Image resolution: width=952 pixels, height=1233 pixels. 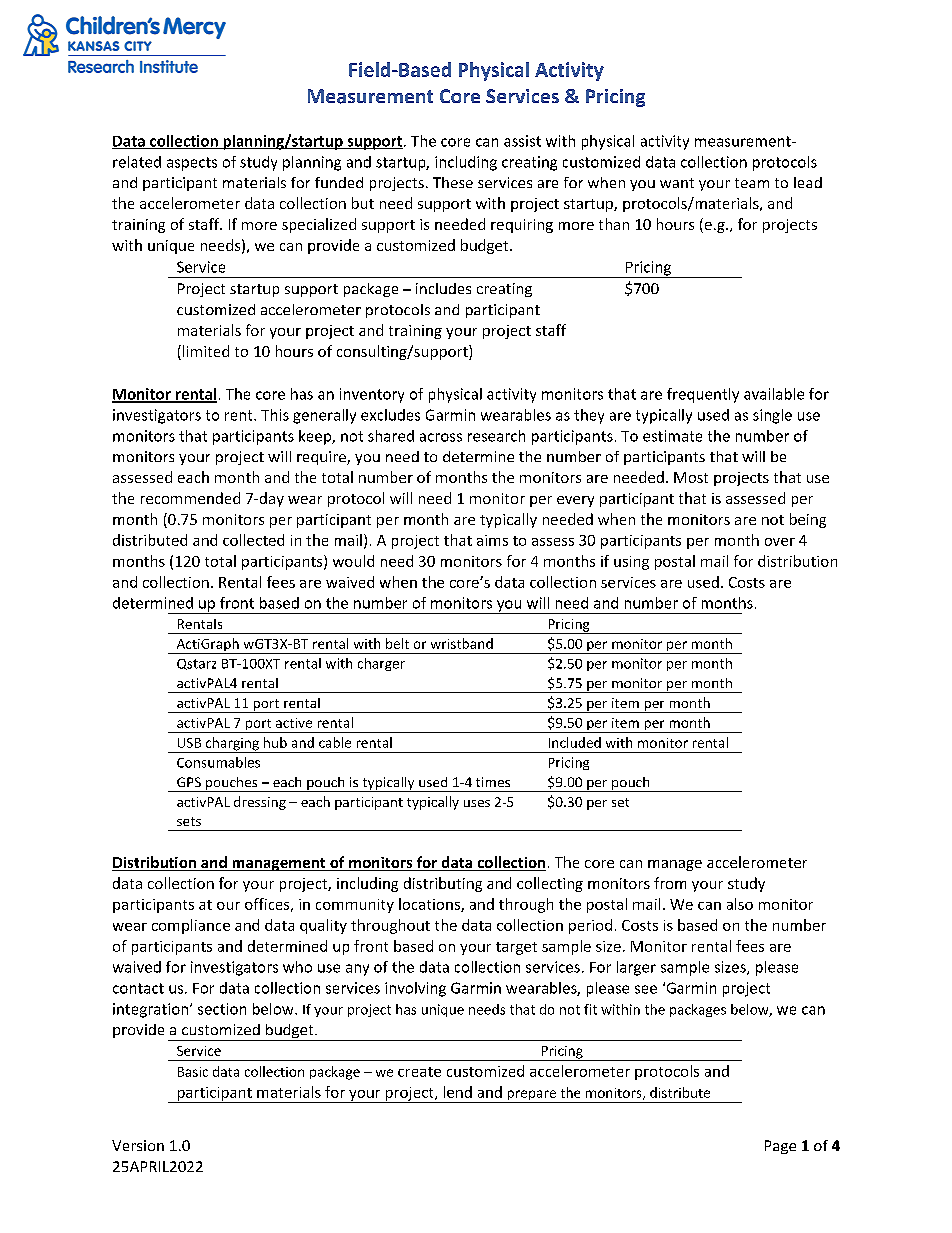 I want to click on lend, so click(x=458, y=1092).
